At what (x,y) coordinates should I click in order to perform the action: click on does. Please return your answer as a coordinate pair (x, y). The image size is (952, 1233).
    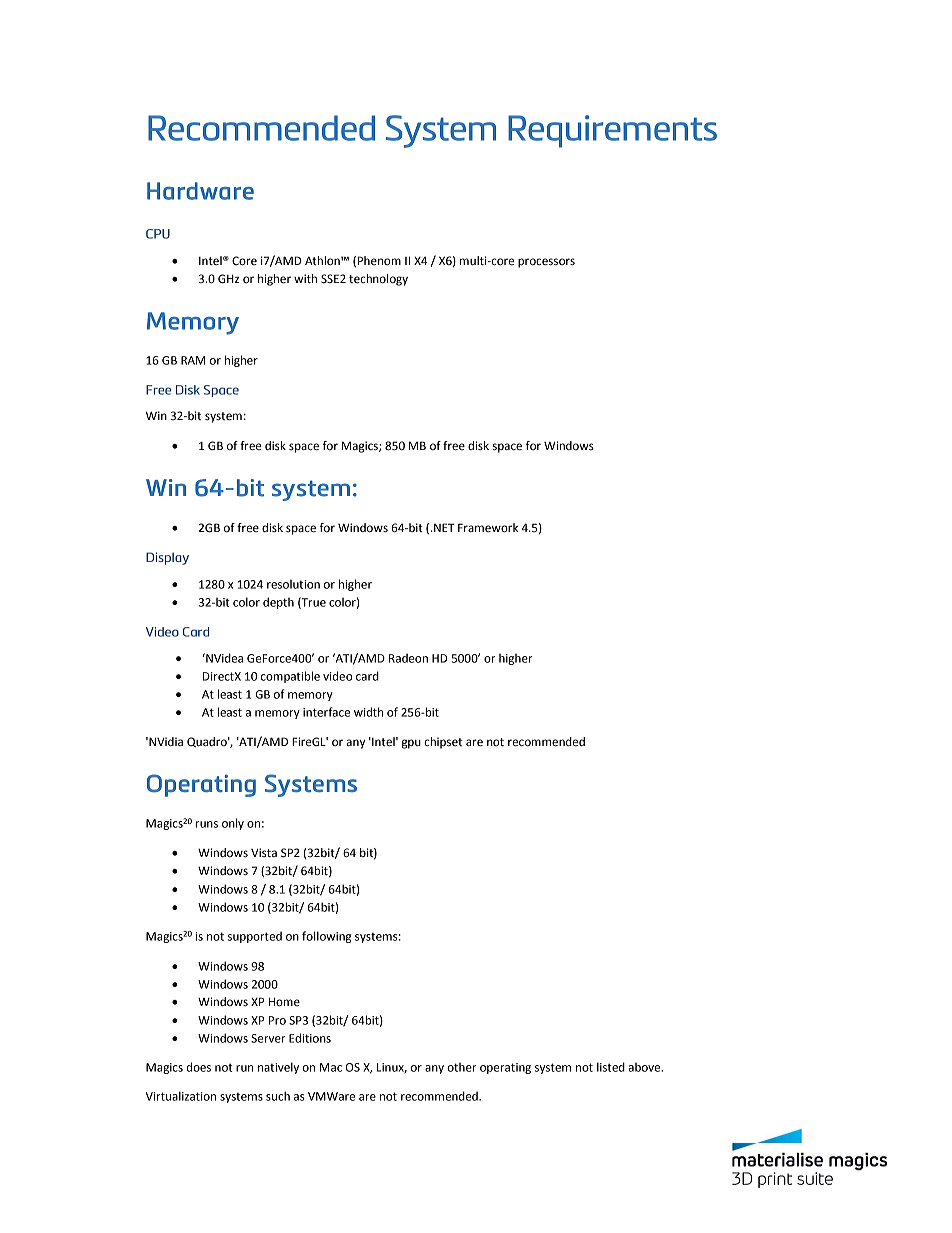
    Looking at the image, I should click on (198, 1067).
